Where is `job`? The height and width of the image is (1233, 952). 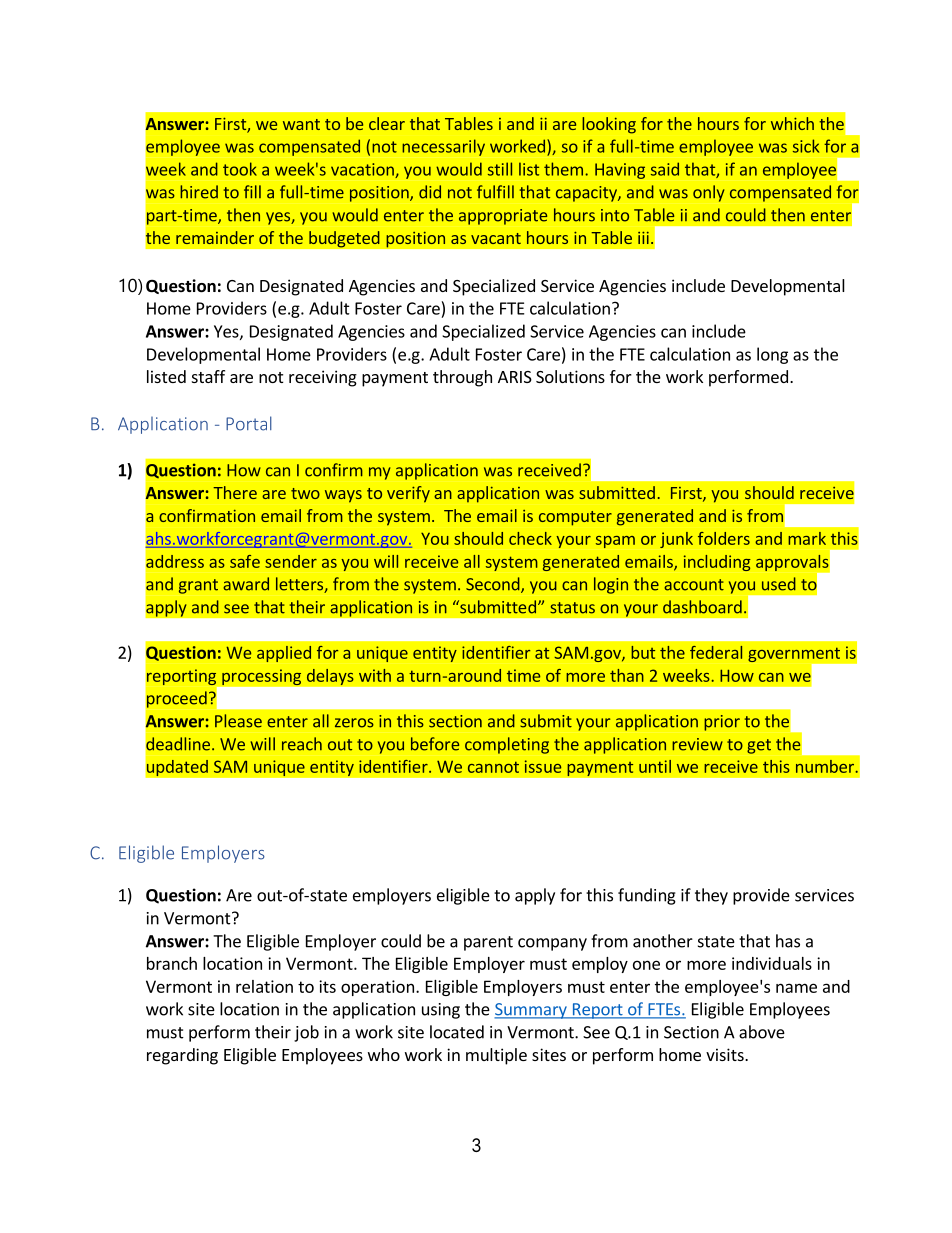 job is located at coordinates (306, 1033).
